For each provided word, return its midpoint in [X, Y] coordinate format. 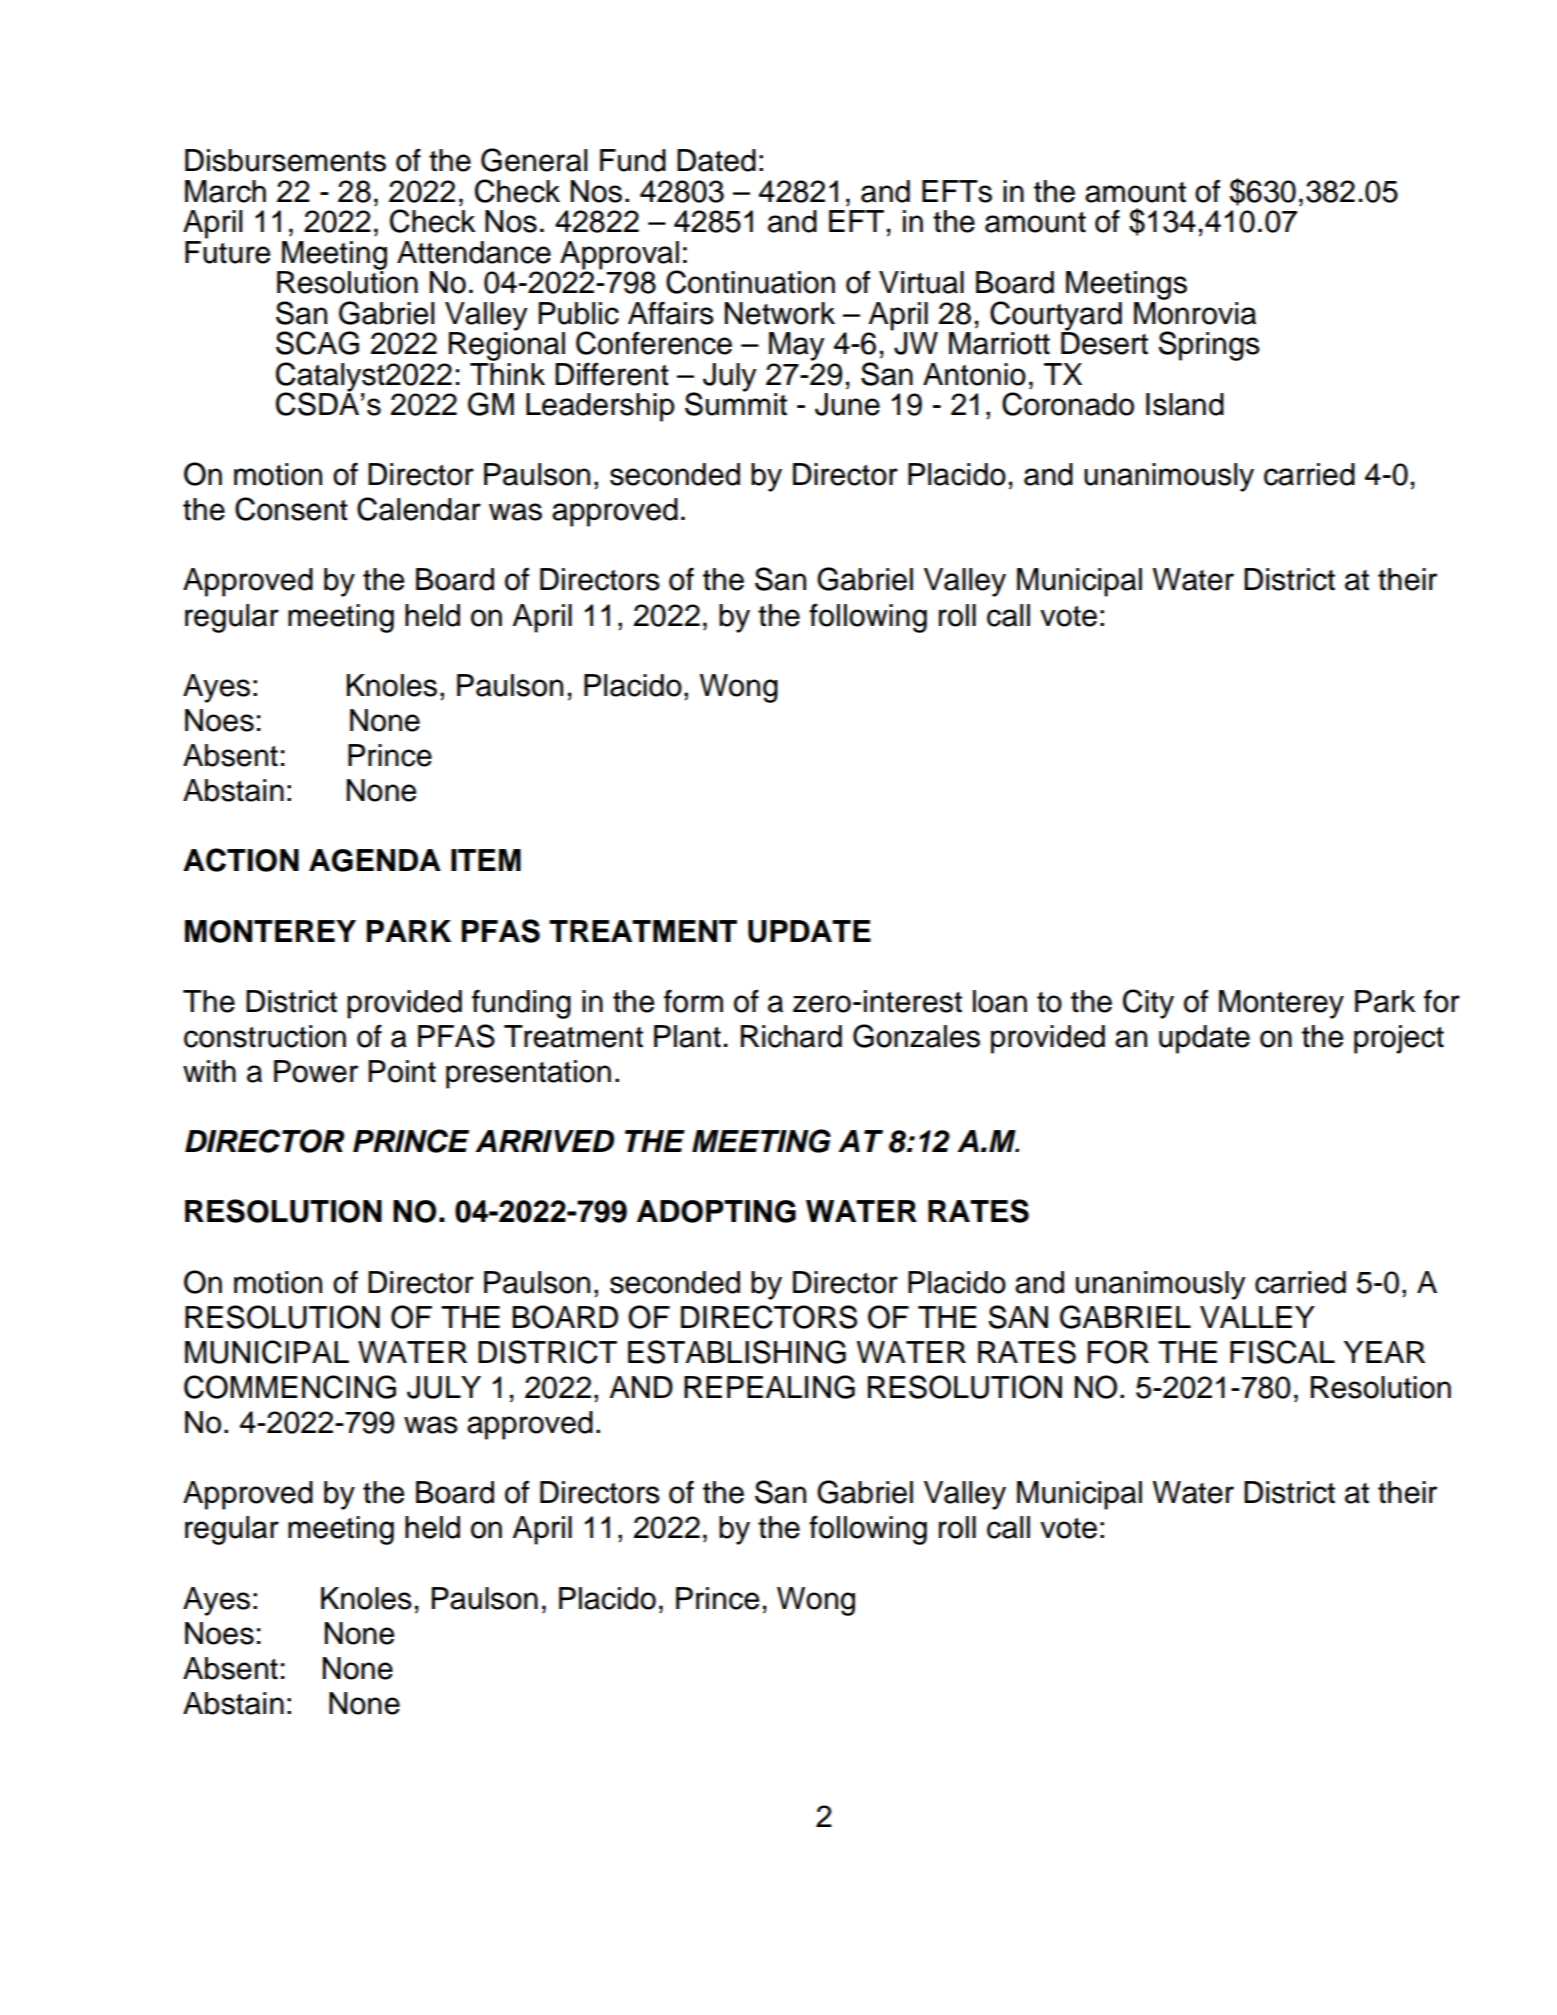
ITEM [486, 860]
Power [316, 1071]
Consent [291, 509]
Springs [1209, 346]
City [1148, 1004]
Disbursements [285, 160]
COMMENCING [290, 1387]
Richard [791, 1036]
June [847, 404]
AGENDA [375, 860]
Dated [716, 160]
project [1399, 1039]
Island [1185, 404]
